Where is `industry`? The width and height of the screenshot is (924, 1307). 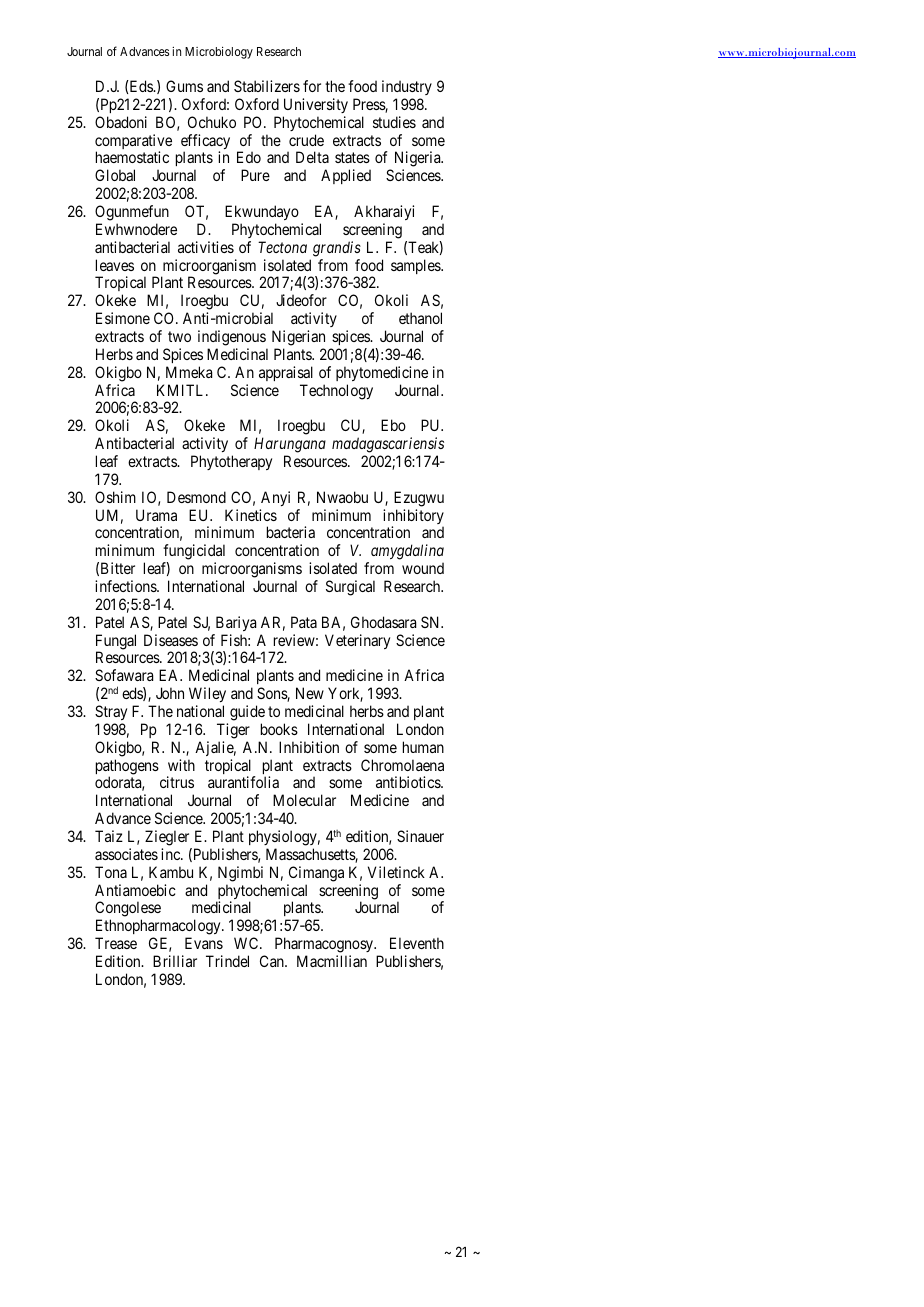 industry is located at coordinates (407, 87).
